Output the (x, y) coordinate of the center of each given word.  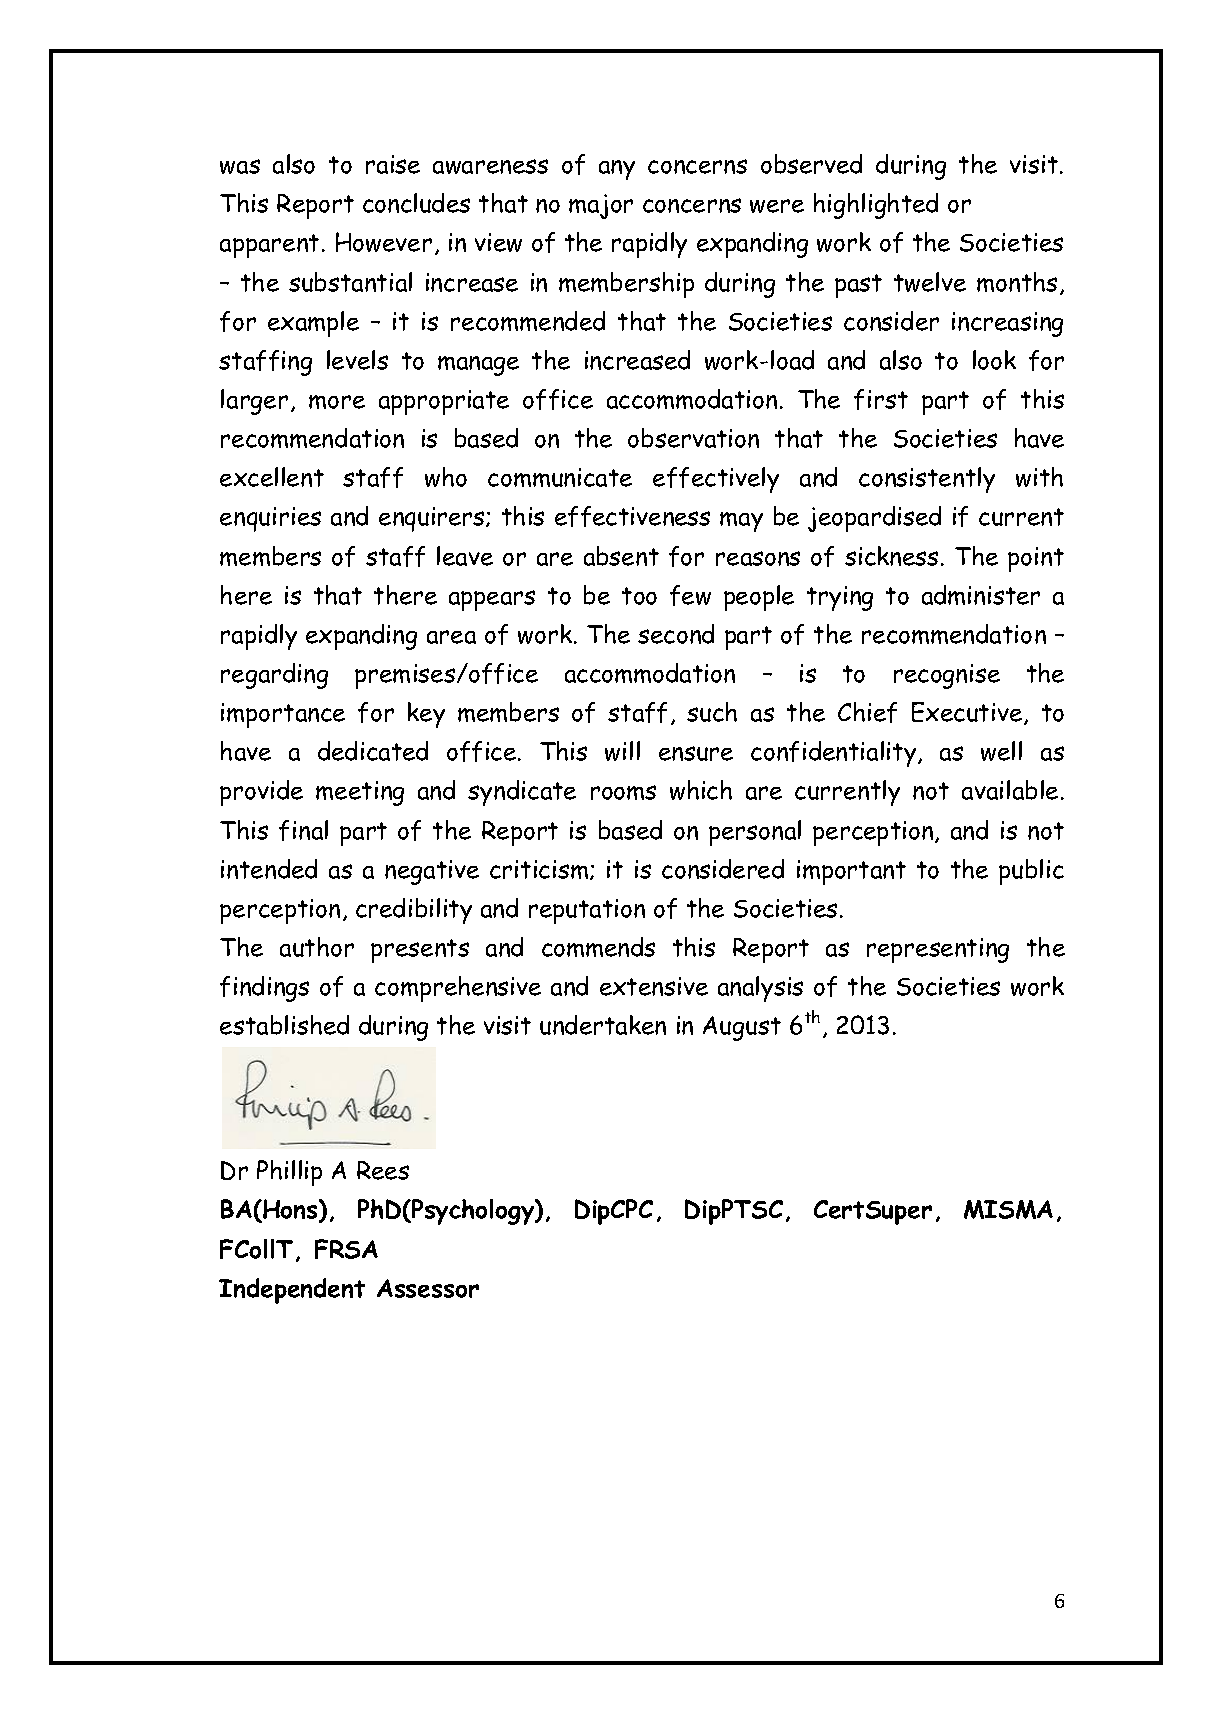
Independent (292, 1291)
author (317, 947)
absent (621, 556)
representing (938, 950)
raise (393, 164)
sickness (891, 556)
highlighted (876, 206)
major (601, 206)
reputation (587, 911)
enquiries (270, 519)
